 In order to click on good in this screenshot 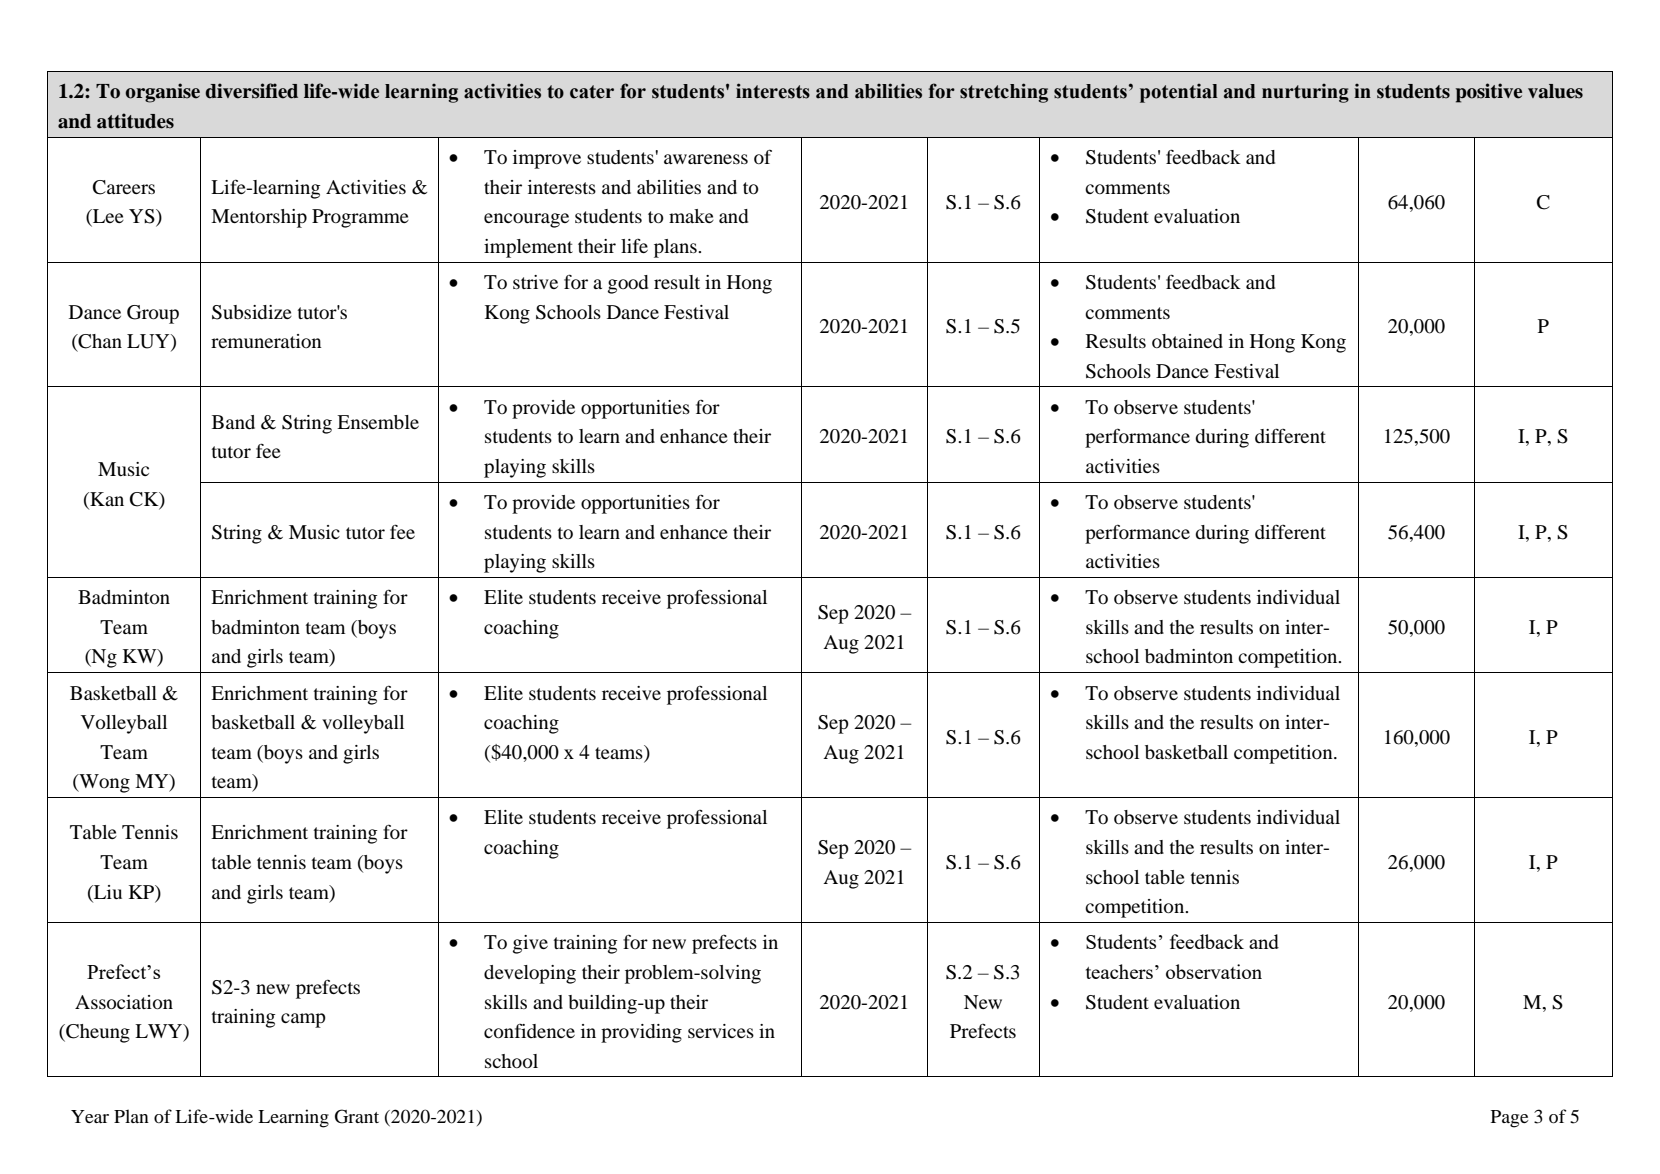, I will do `click(628, 284)`.
